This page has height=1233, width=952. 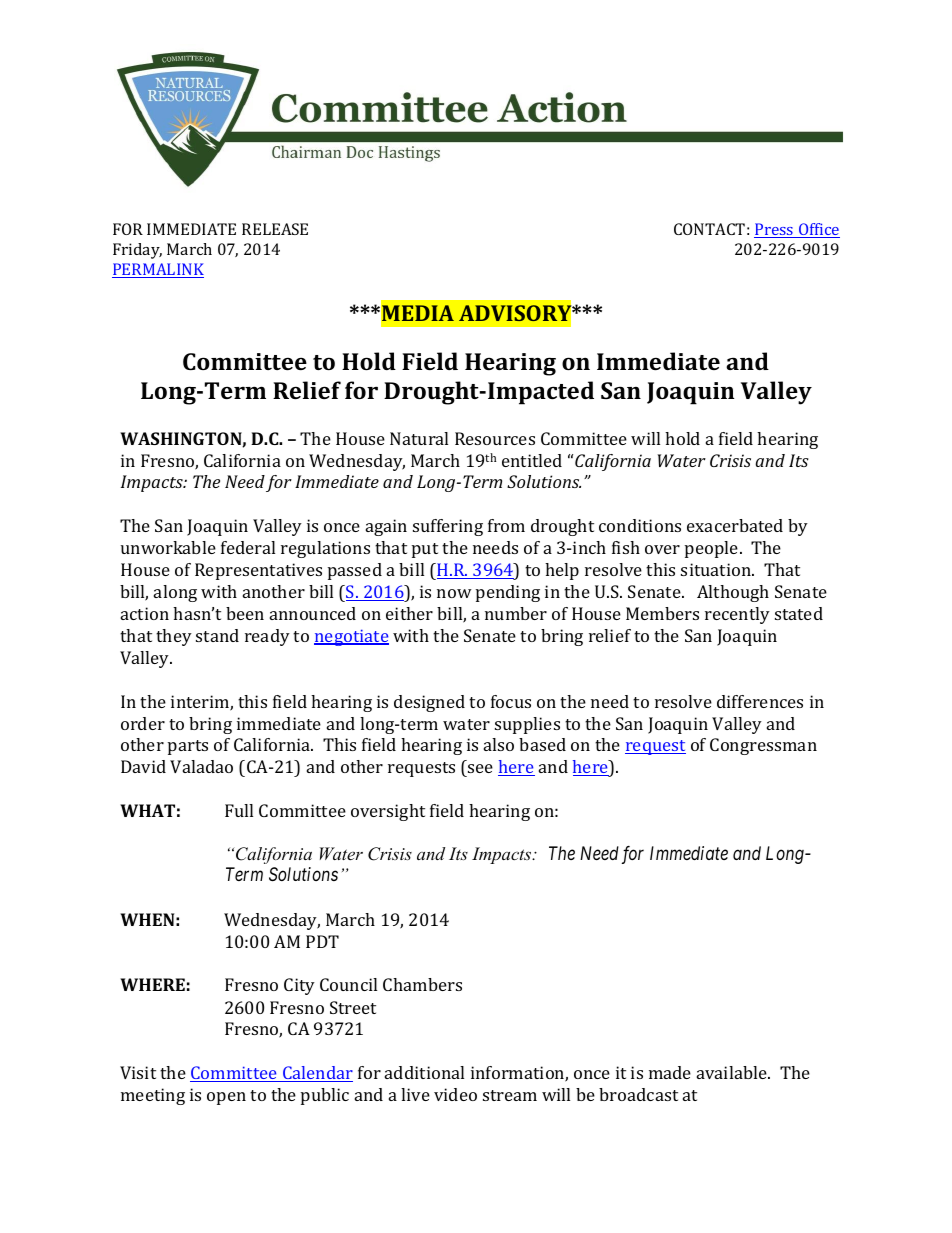 What do you see at coordinates (419, 438) in the page?
I see `Natural` at bounding box center [419, 438].
